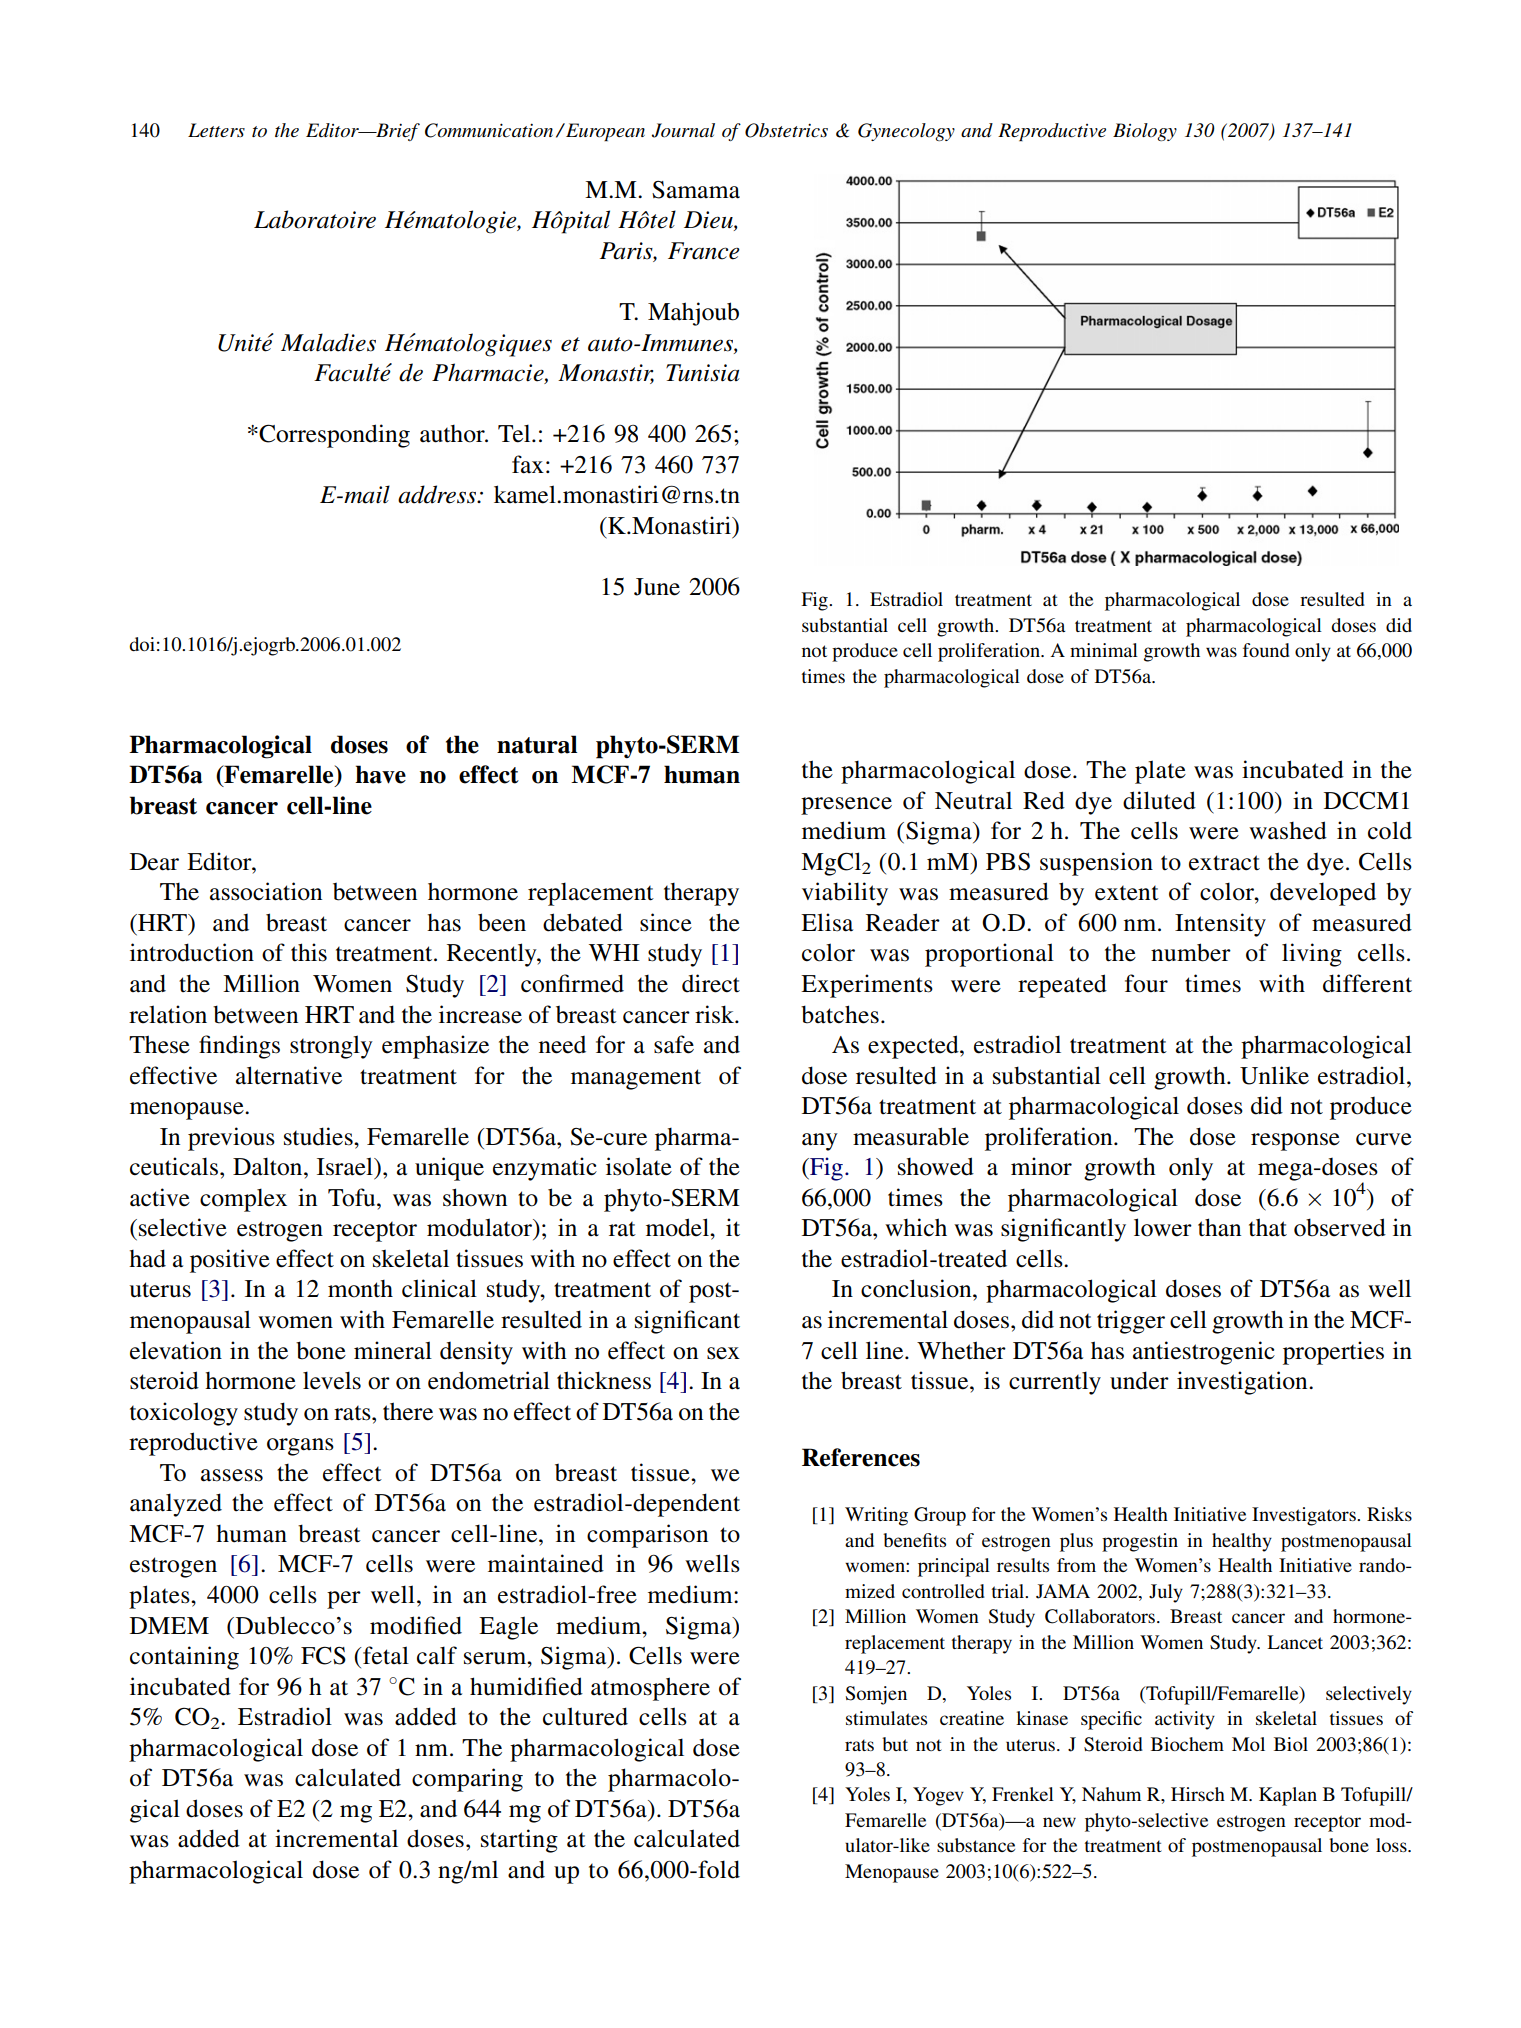 This document has height=2028, width=1521. Describe the element at coordinates (861, 1457) in the document. I see `References` at that location.
